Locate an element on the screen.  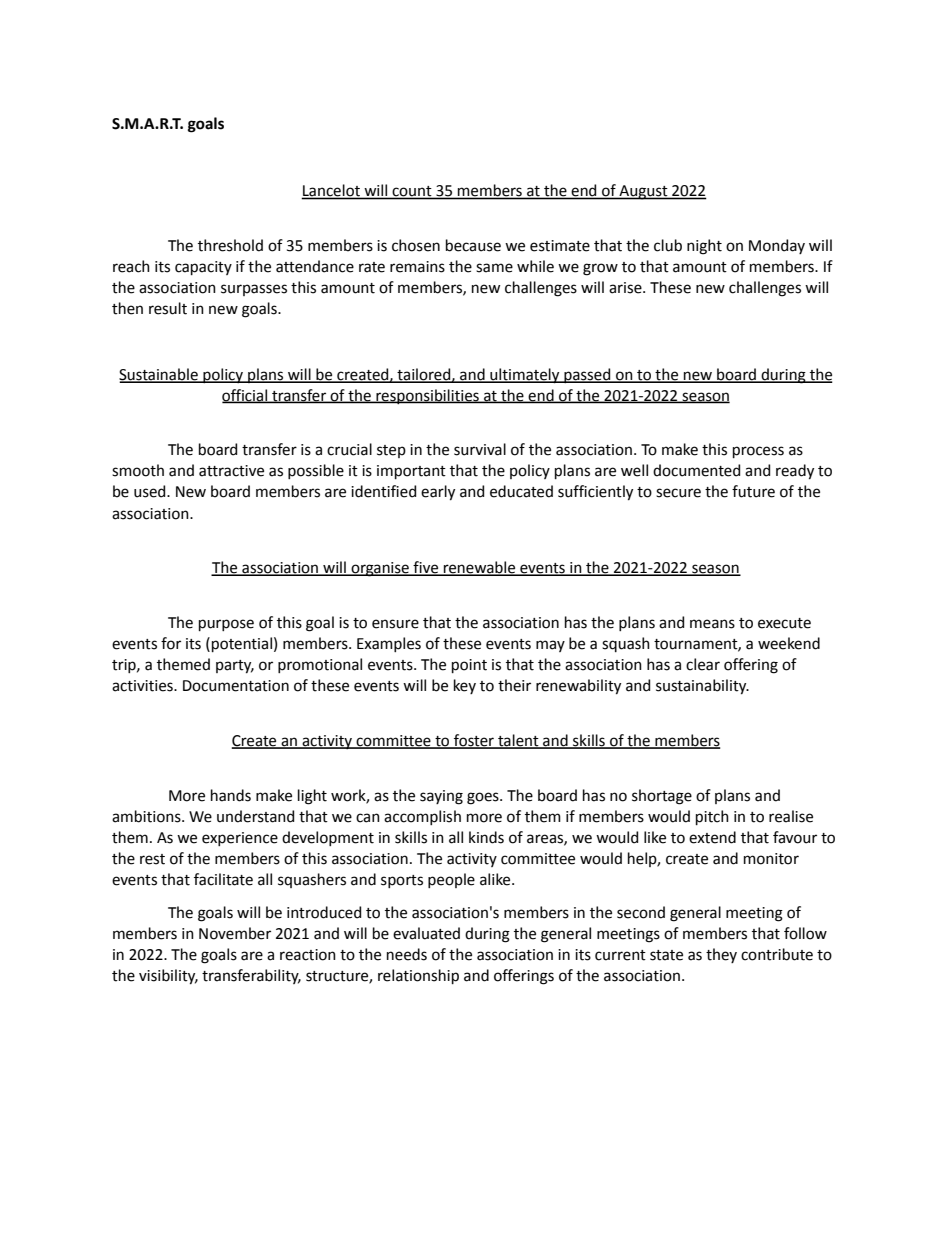
threshold is located at coordinates (230, 245).
